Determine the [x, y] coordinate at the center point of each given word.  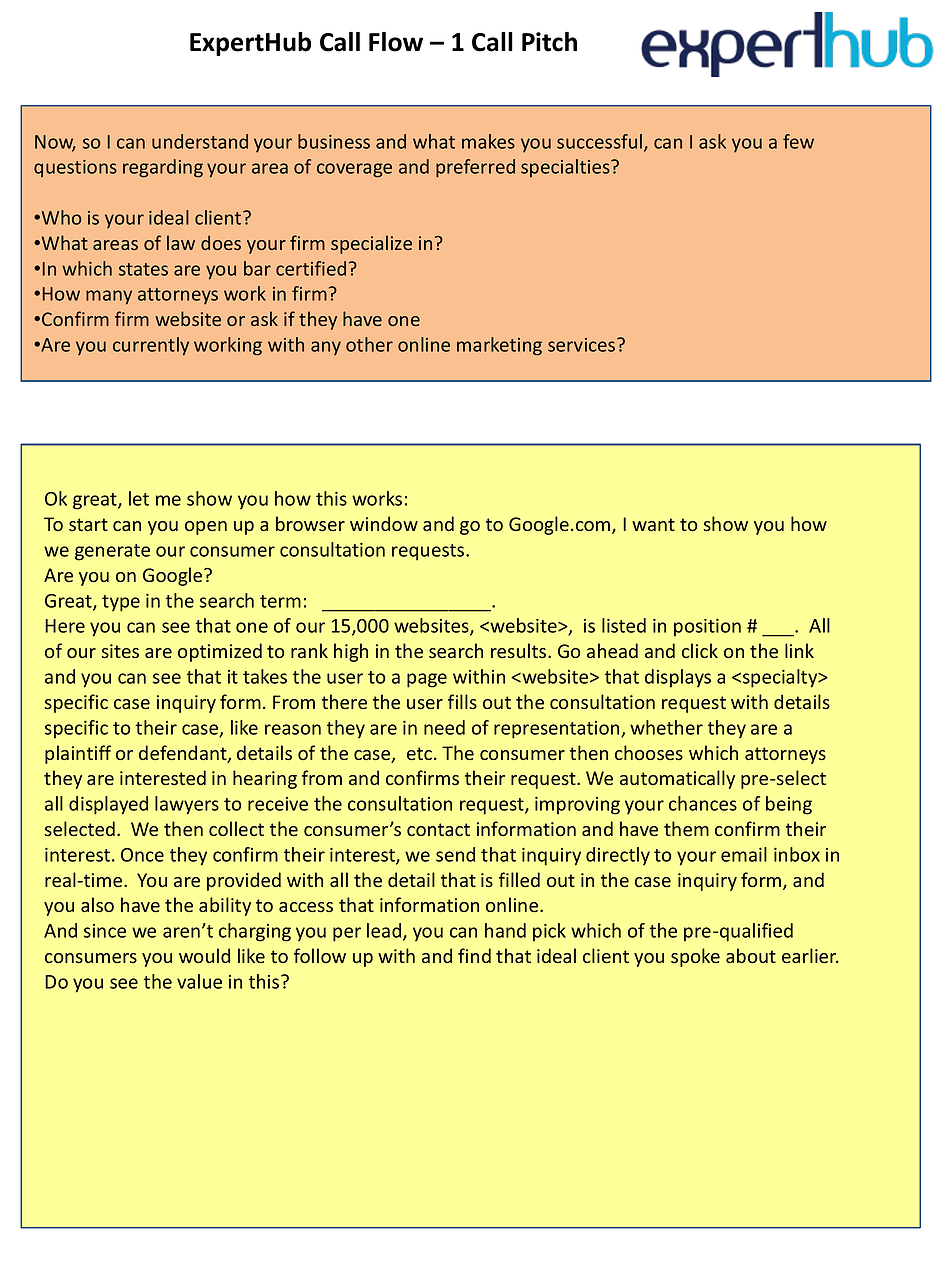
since [105, 931]
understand [200, 141]
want [653, 524]
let [139, 498]
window [384, 523]
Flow [396, 42]
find [474, 955]
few [798, 141]
